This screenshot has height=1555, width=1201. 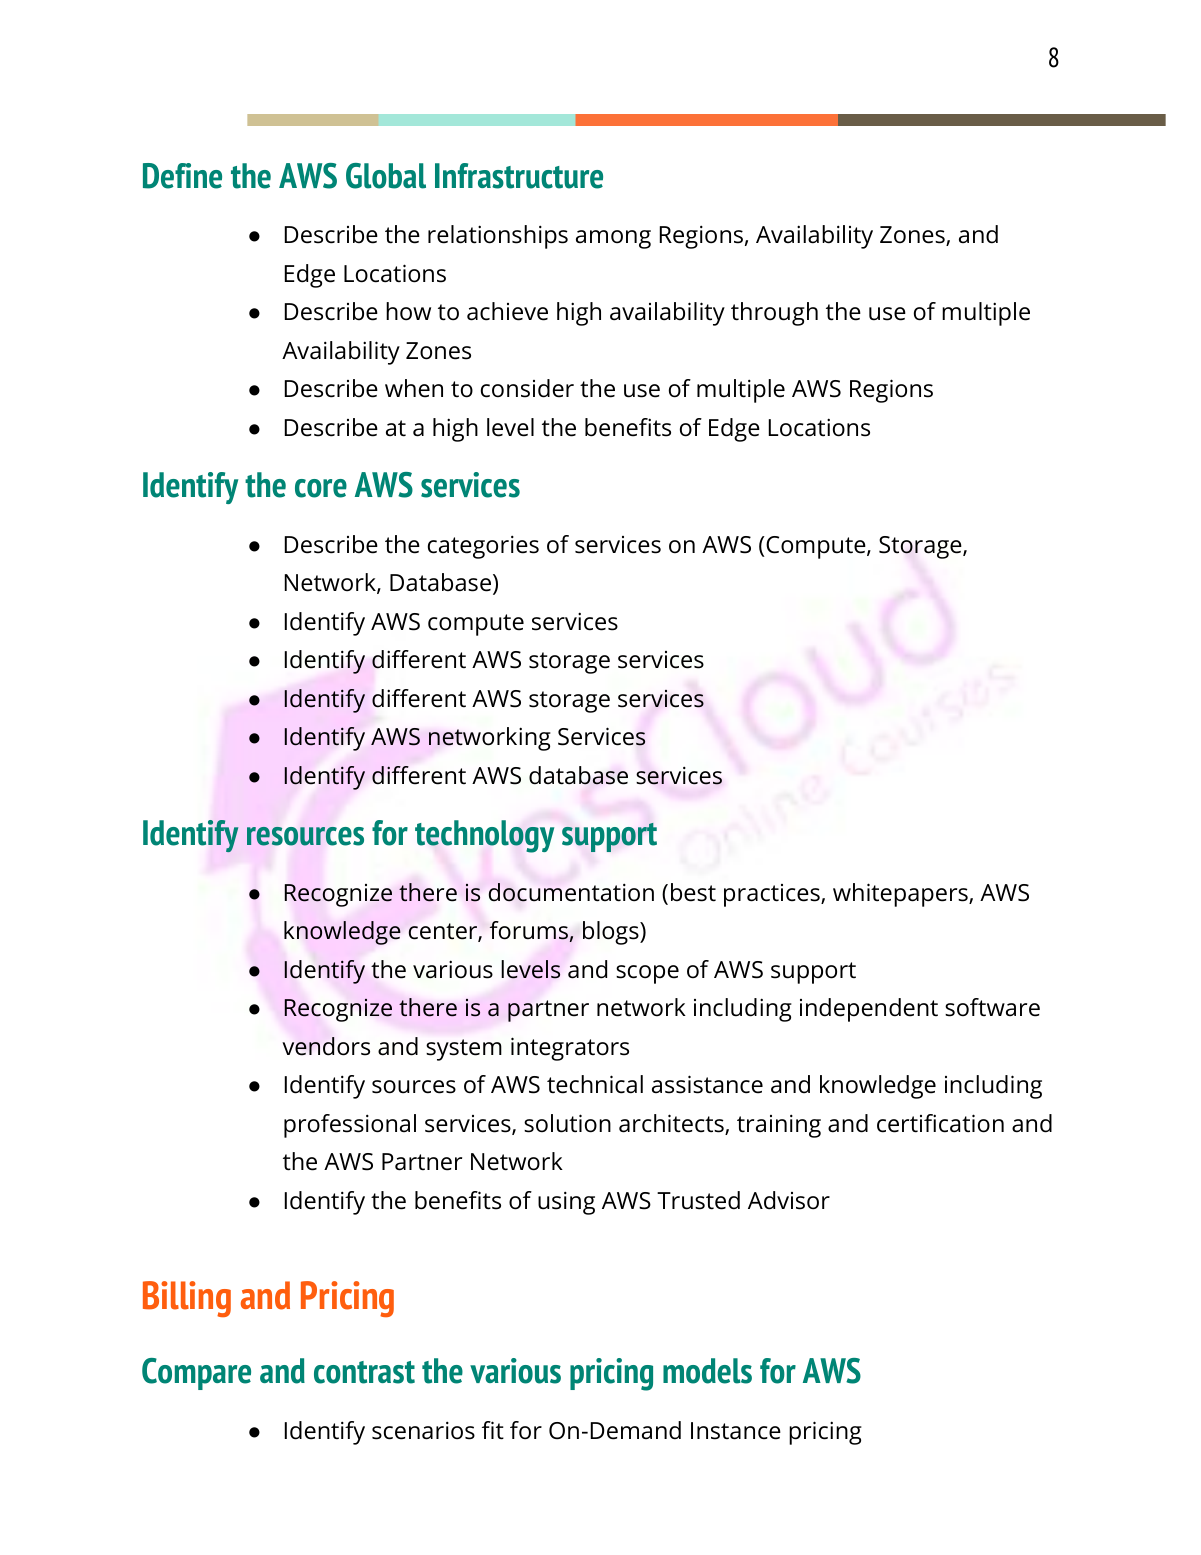 What do you see at coordinates (182, 176) in the screenshot?
I see `Define` at bounding box center [182, 176].
